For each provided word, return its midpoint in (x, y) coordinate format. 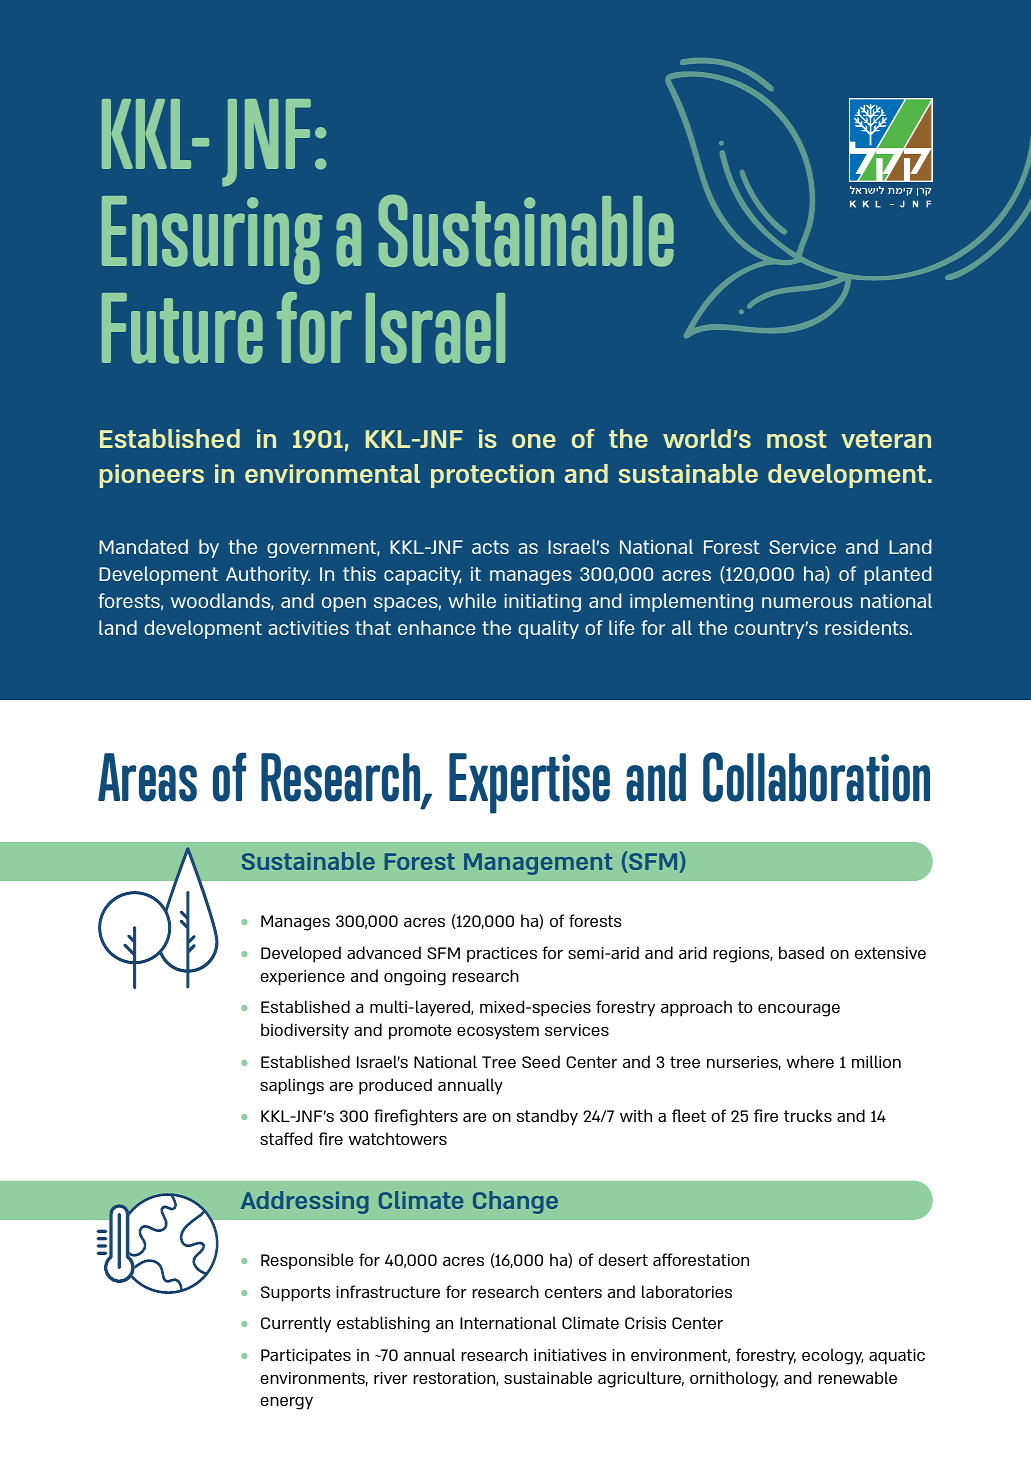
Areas (147, 777)
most (797, 439)
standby (547, 1117)
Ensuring (212, 240)
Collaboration (816, 777)
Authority (268, 575)
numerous (807, 602)
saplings (292, 1086)
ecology (832, 1356)
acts (490, 547)
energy (286, 1403)
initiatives (570, 1355)
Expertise (529, 783)
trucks (808, 1115)
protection (492, 476)
